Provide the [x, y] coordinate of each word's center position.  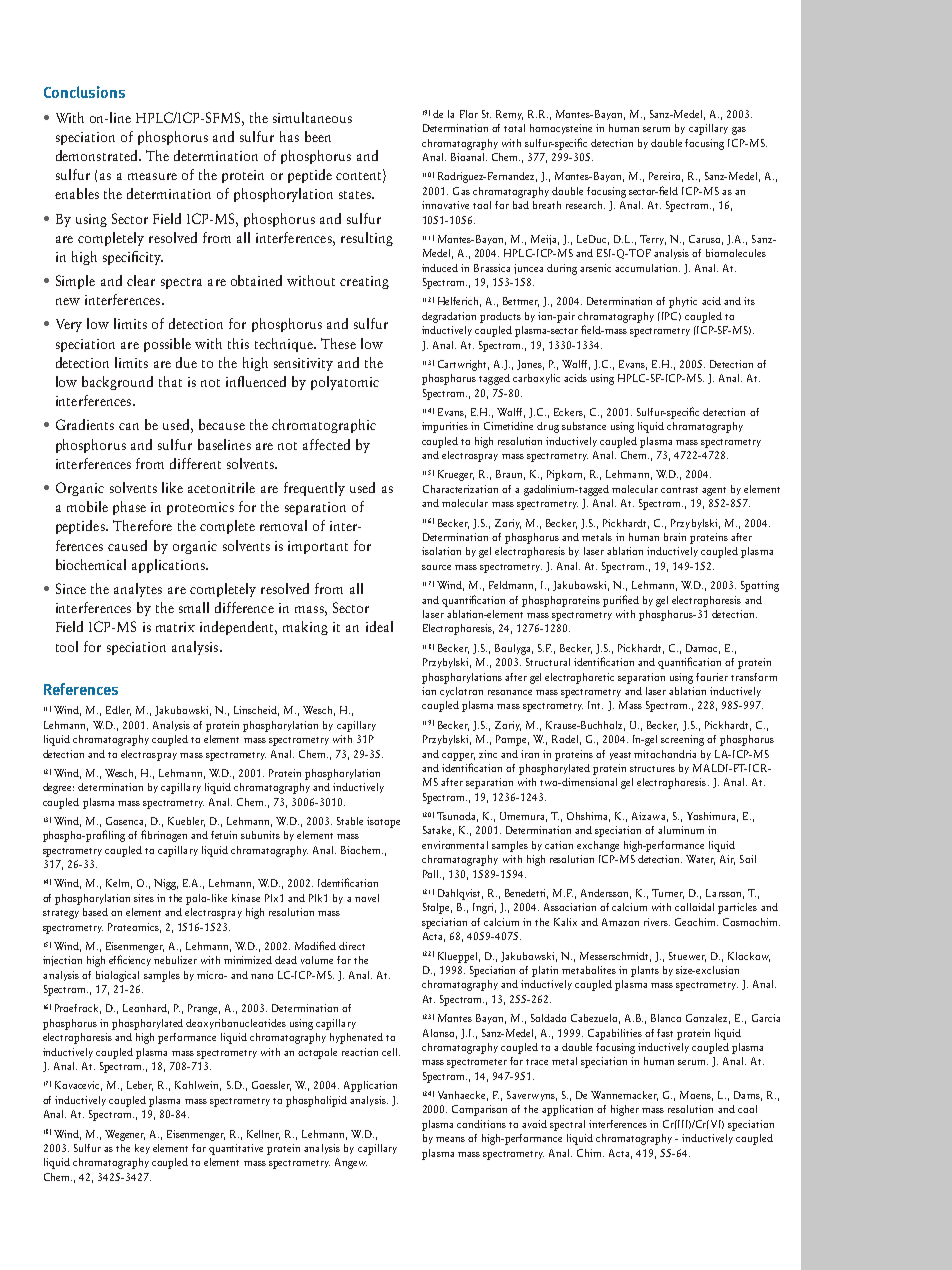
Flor [469, 114]
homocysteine [561, 129]
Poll [432, 874]
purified [621, 601]
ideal [379, 626]
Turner [668, 894]
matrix [175, 627]
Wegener [125, 1135]
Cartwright [463, 365]
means [450, 1139]
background [117, 383]
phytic [683, 302]
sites [144, 898]
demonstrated [98, 155]
